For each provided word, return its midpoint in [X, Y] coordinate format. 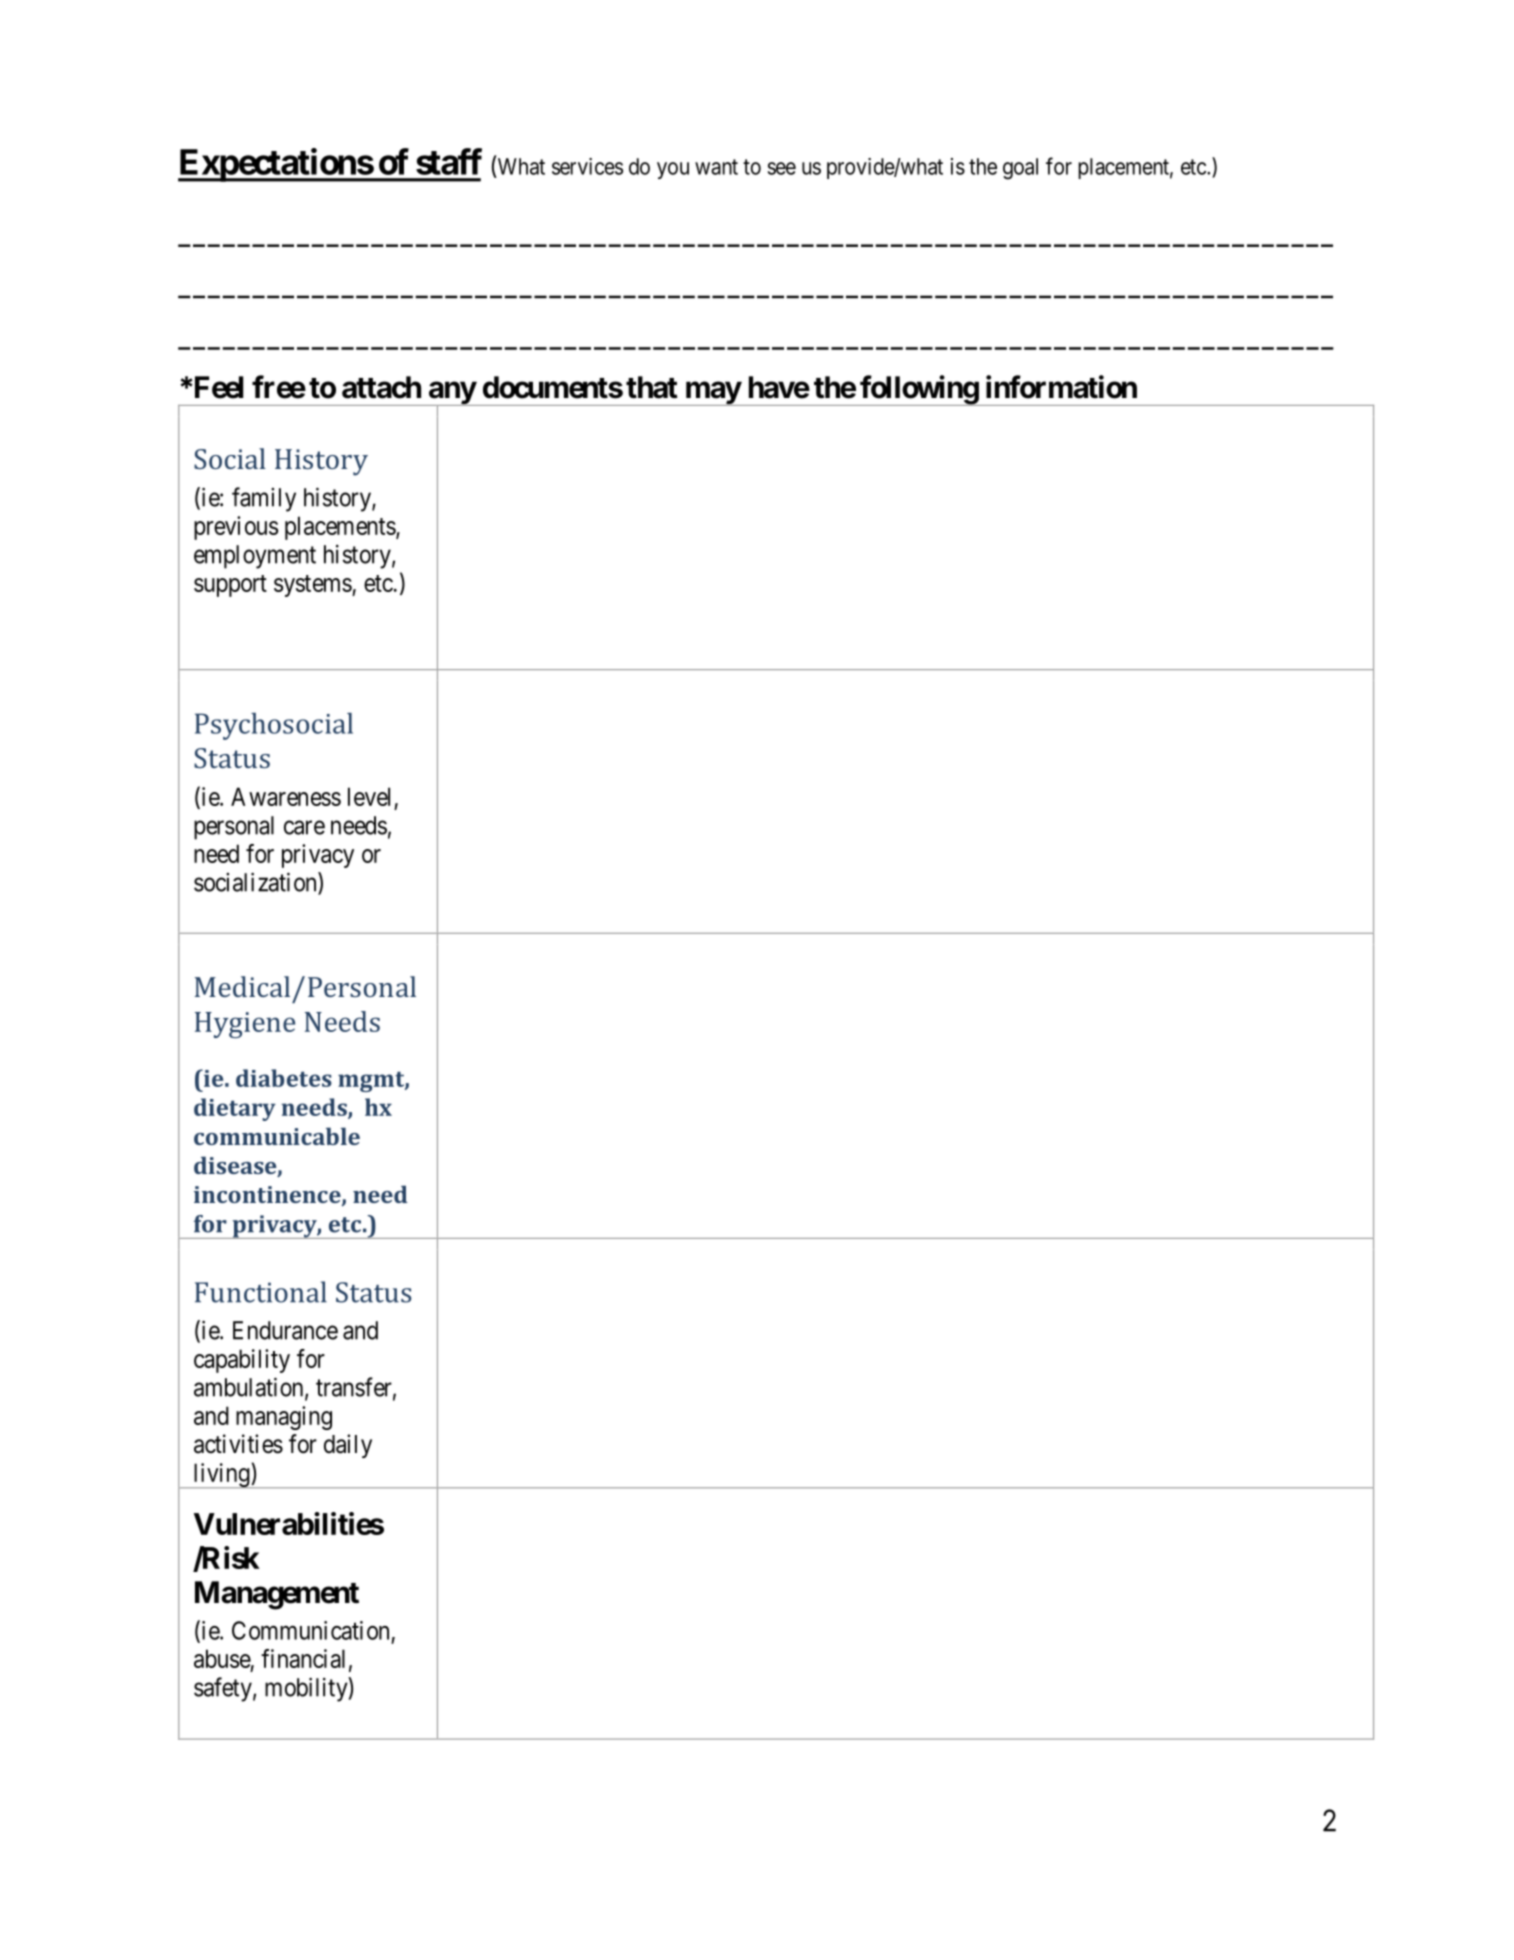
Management [277, 1595]
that [652, 387]
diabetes [284, 1078]
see [781, 168]
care [304, 827]
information [1061, 387]
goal [1020, 169]
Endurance [285, 1330]
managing [284, 1418]
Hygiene [245, 1025]
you [673, 170]
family [264, 499]
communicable [277, 1136]
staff [449, 161]
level [369, 796]
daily [348, 1446]
